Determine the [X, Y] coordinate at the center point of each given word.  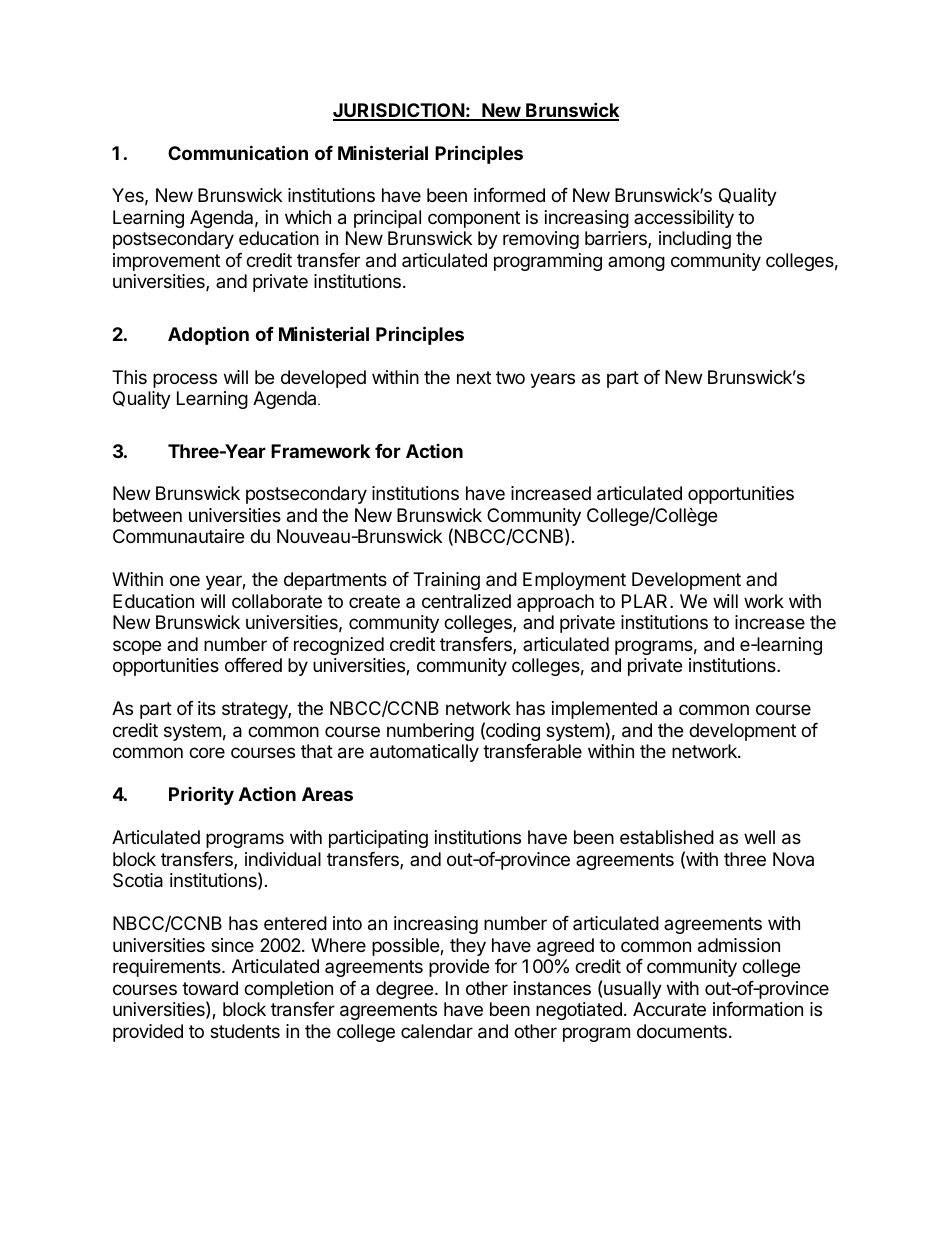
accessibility [684, 219]
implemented [604, 710]
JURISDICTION [399, 111]
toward [210, 988]
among [636, 263]
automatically [424, 753]
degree [406, 990]
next [474, 377]
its [207, 708]
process [185, 380]
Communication [238, 152]
